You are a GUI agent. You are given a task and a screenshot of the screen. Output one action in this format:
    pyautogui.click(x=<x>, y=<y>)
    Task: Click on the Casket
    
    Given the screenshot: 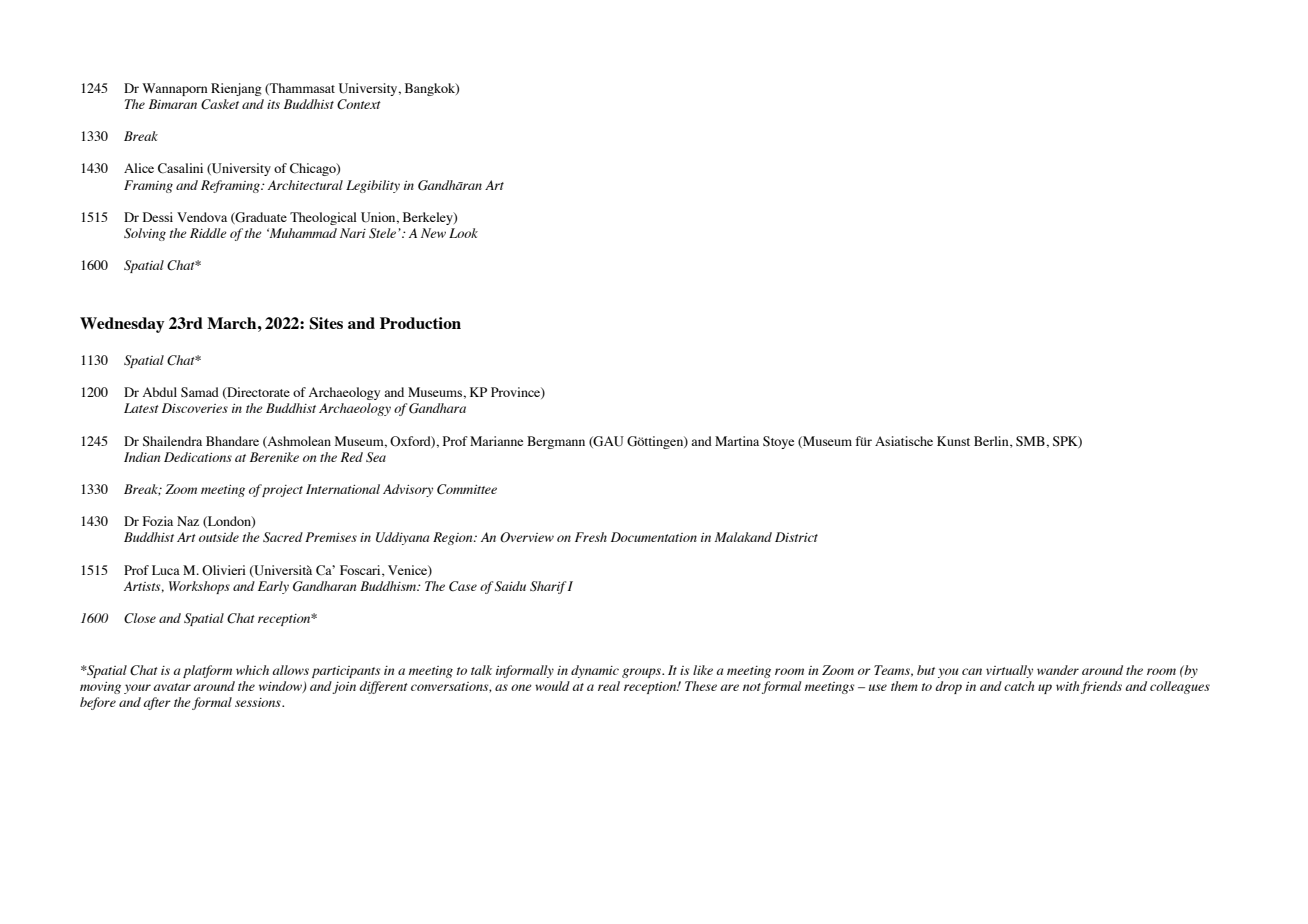 What is the action you would take?
    pyautogui.click(x=220, y=104)
